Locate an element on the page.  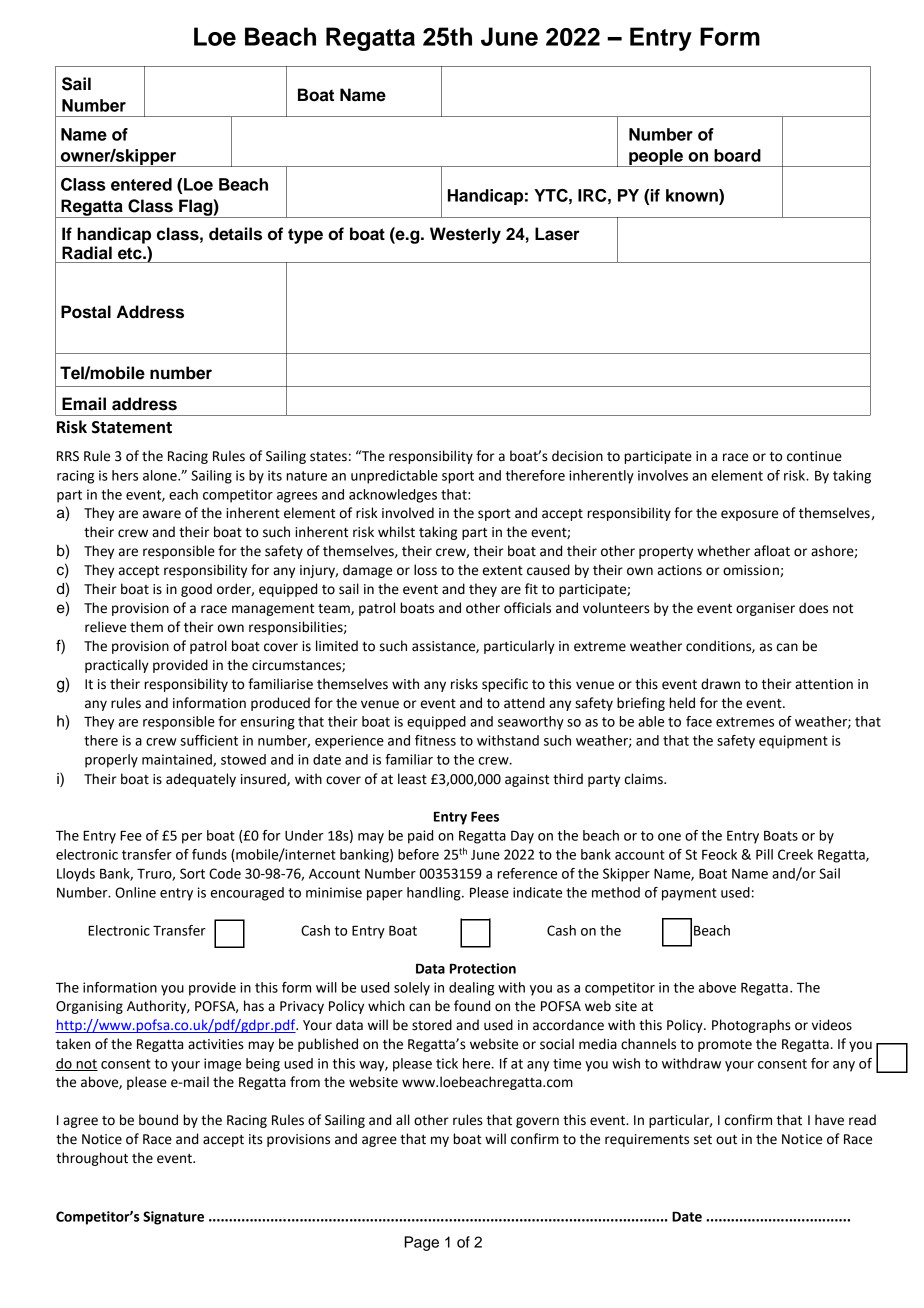
board is located at coordinates (737, 155).
